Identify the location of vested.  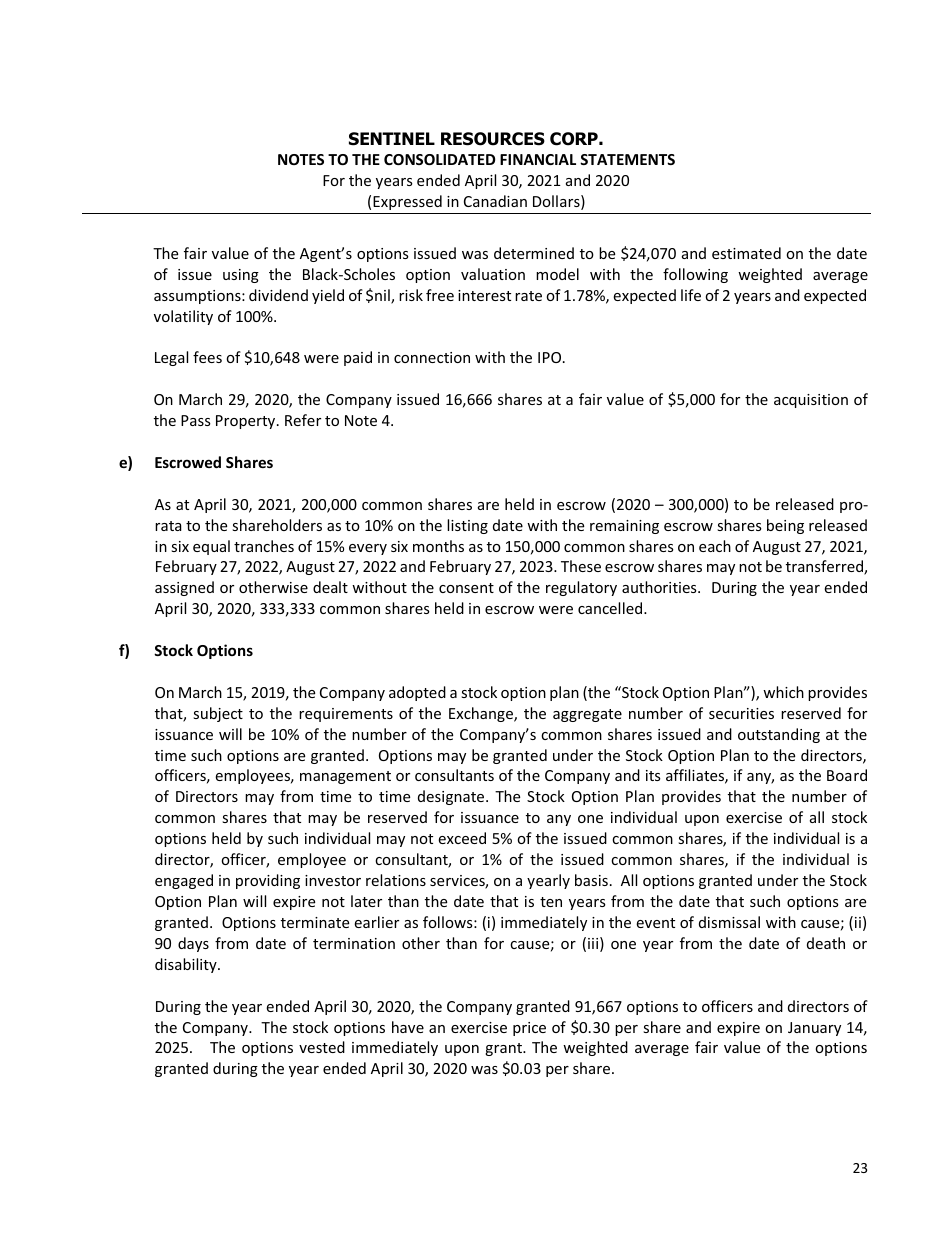
(322, 1047).
